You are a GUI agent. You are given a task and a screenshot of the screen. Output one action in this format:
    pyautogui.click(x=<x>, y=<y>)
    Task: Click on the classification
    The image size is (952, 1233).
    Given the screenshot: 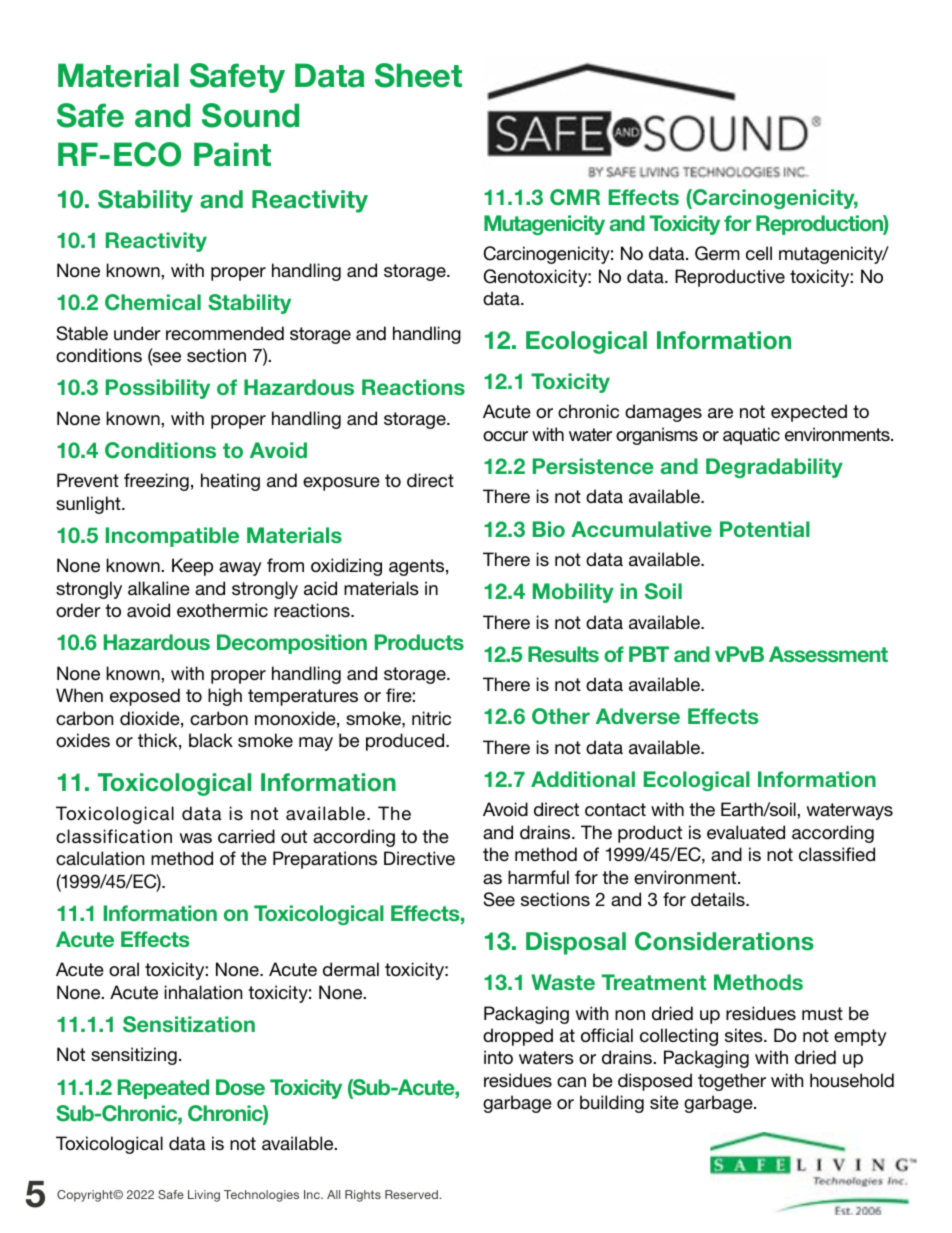 What is the action you would take?
    pyautogui.click(x=114, y=836)
